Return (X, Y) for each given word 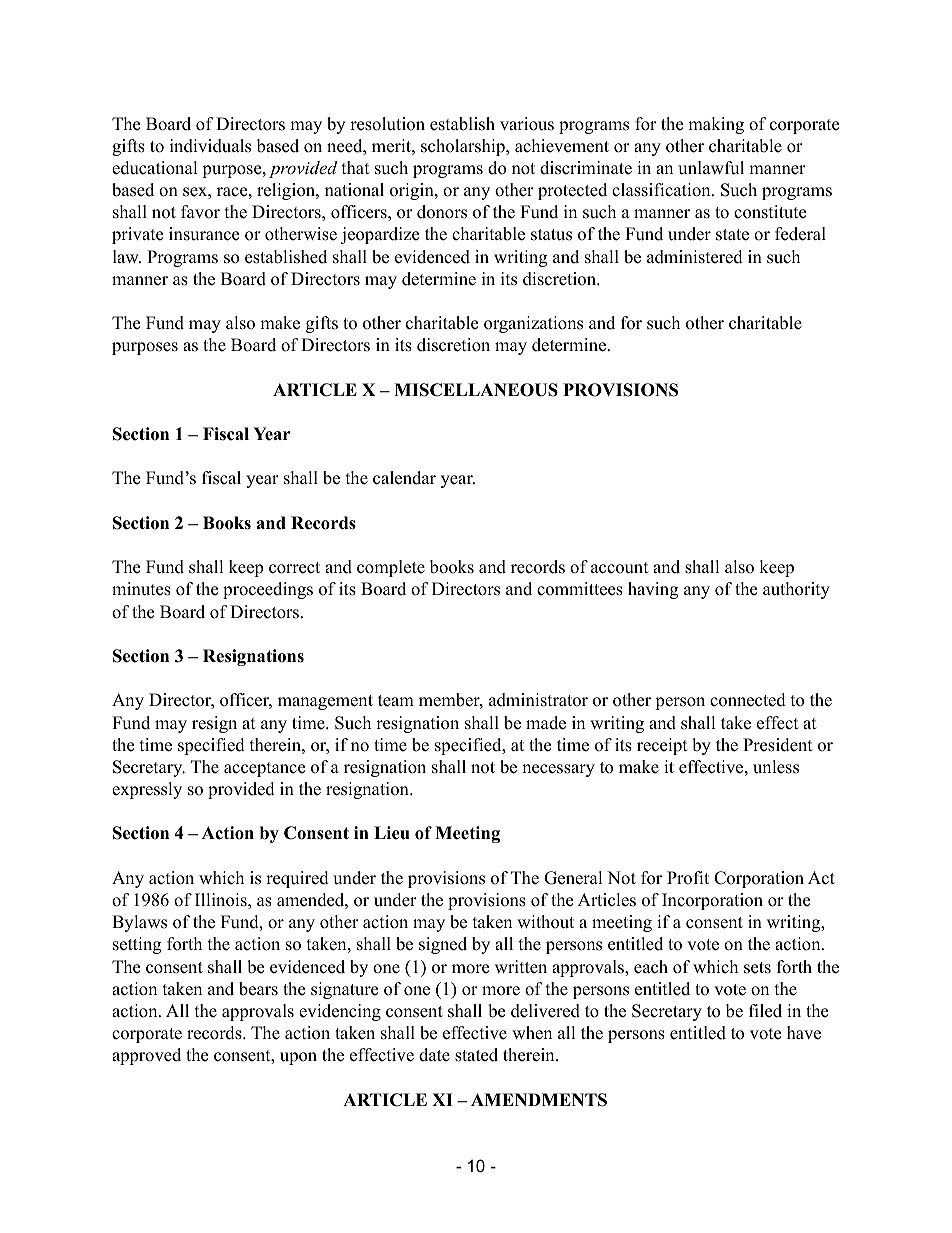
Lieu (392, 833)
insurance (204, 234)
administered (695, 257)
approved (146, 1056)
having (653, 590)
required (297, 879)
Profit (688, 878)
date (434, 1055)
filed (765, 1011)
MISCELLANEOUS (476, 390)
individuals (210, 146)
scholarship (464, 147)
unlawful (711, 168)
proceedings (268, 590)
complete (391, 568)
